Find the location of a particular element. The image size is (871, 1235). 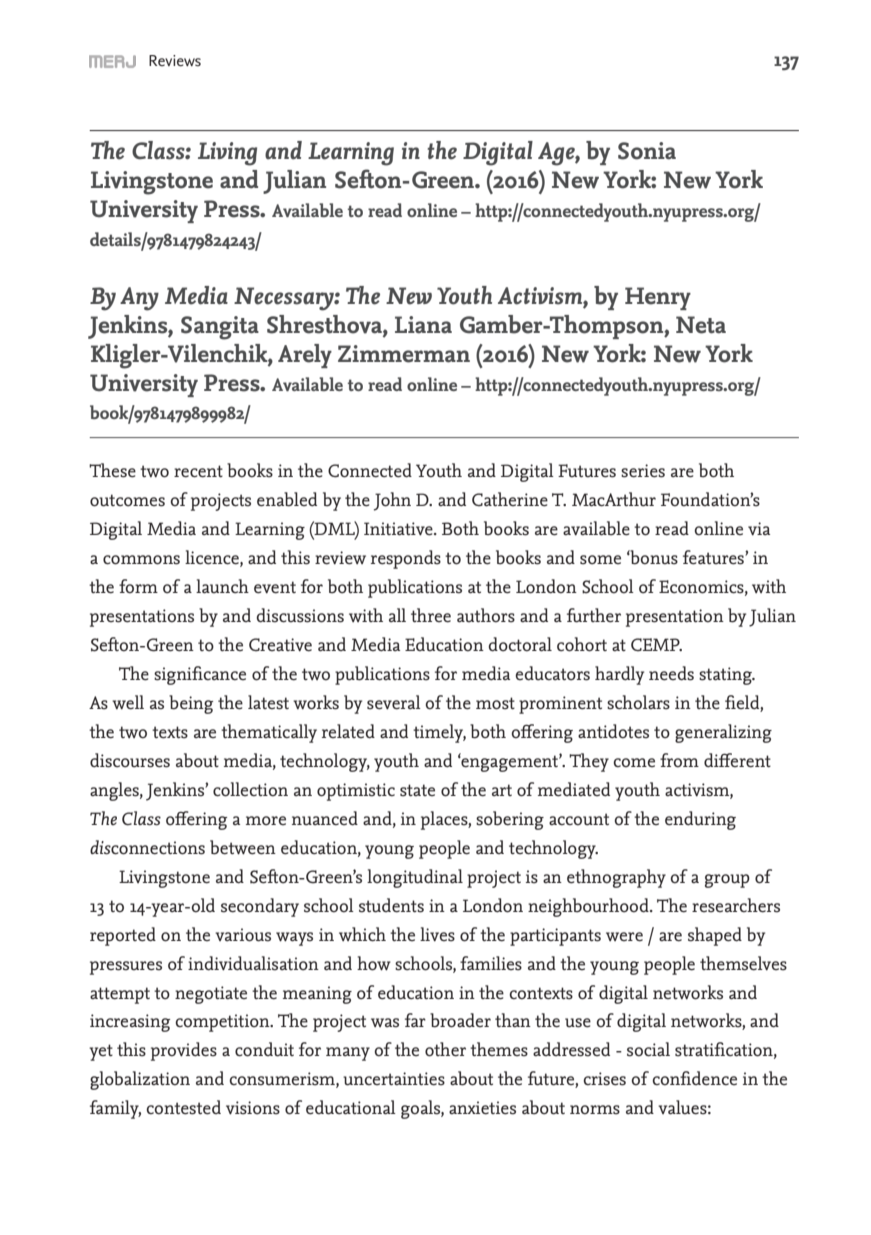

confidence is located at coordinates (694, 1078).
